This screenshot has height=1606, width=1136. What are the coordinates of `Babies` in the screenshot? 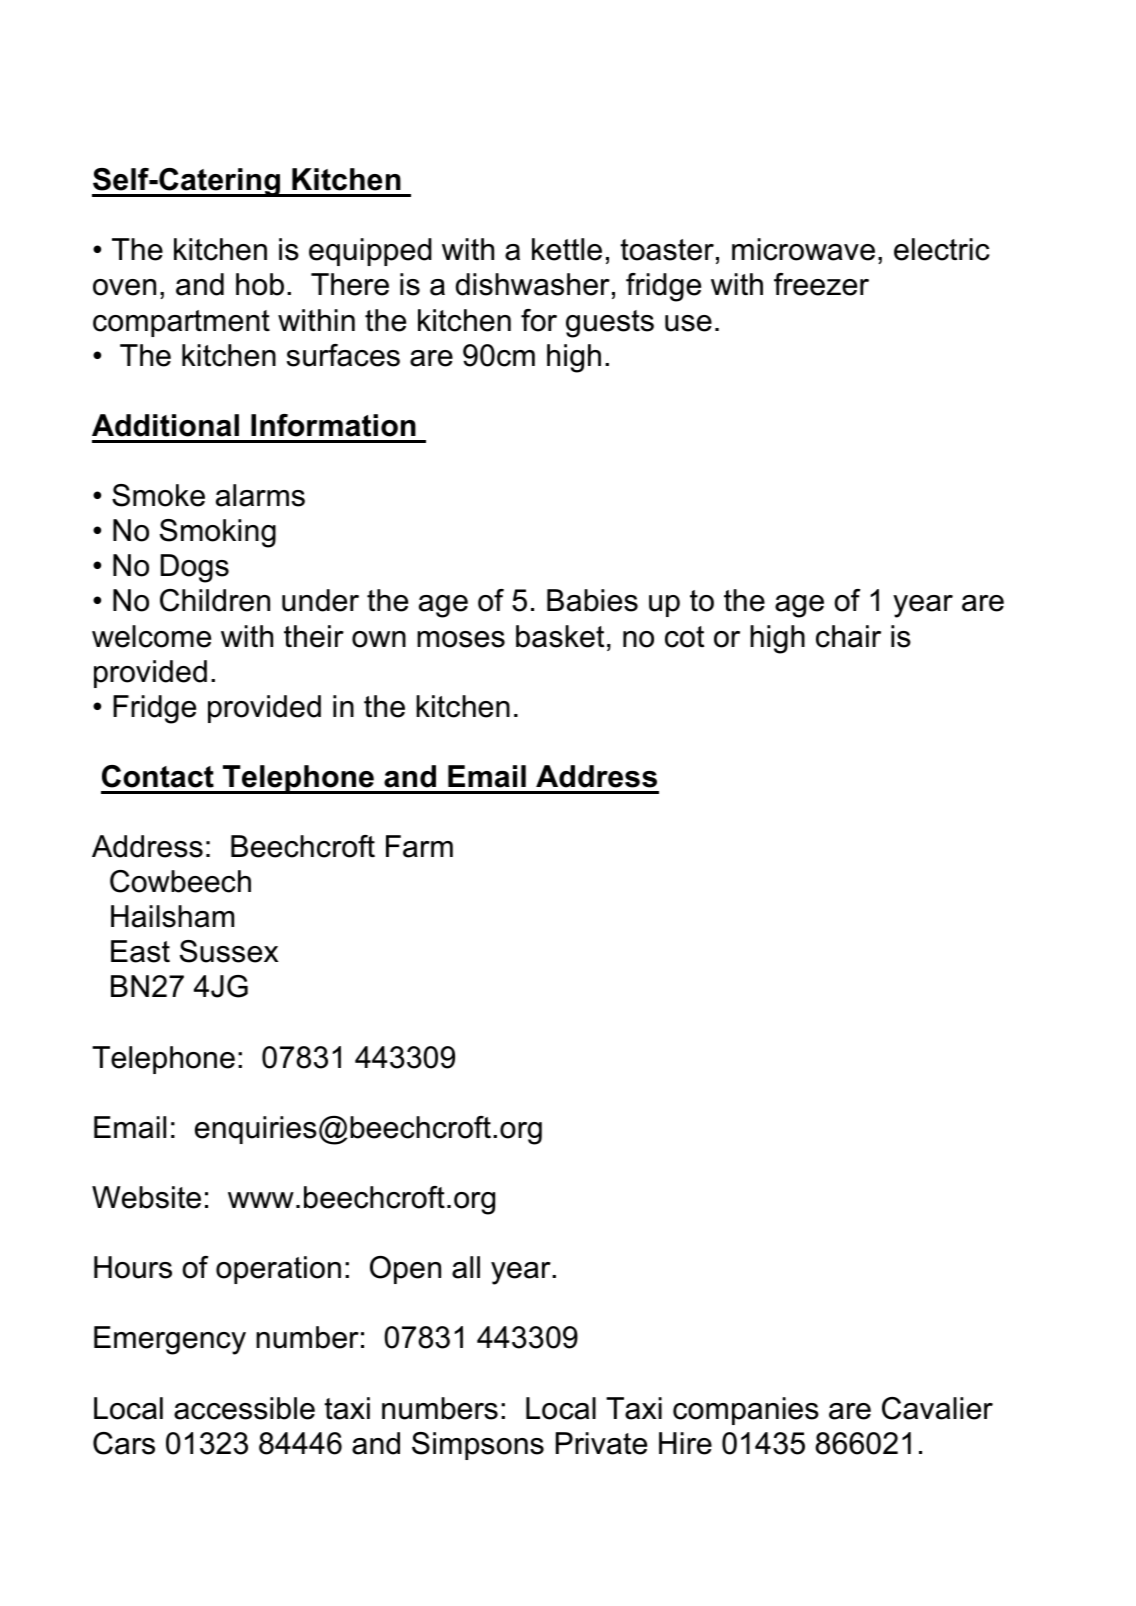 It's located at (592, 600).
